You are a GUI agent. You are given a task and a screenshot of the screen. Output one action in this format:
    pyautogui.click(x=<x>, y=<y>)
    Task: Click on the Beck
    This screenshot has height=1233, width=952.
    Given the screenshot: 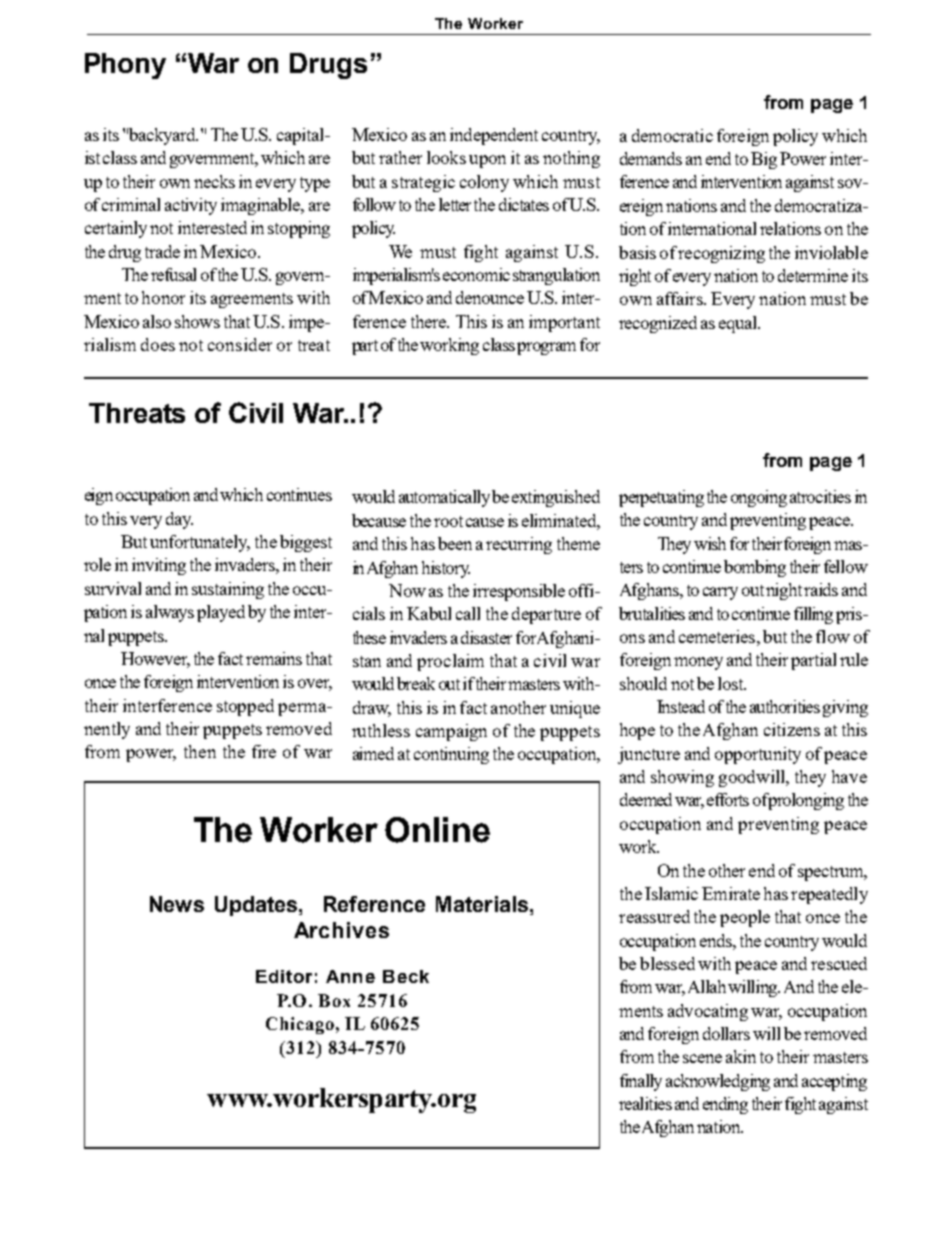 What is the action you would take?
    pyautogui.click(x=406, y=976)
